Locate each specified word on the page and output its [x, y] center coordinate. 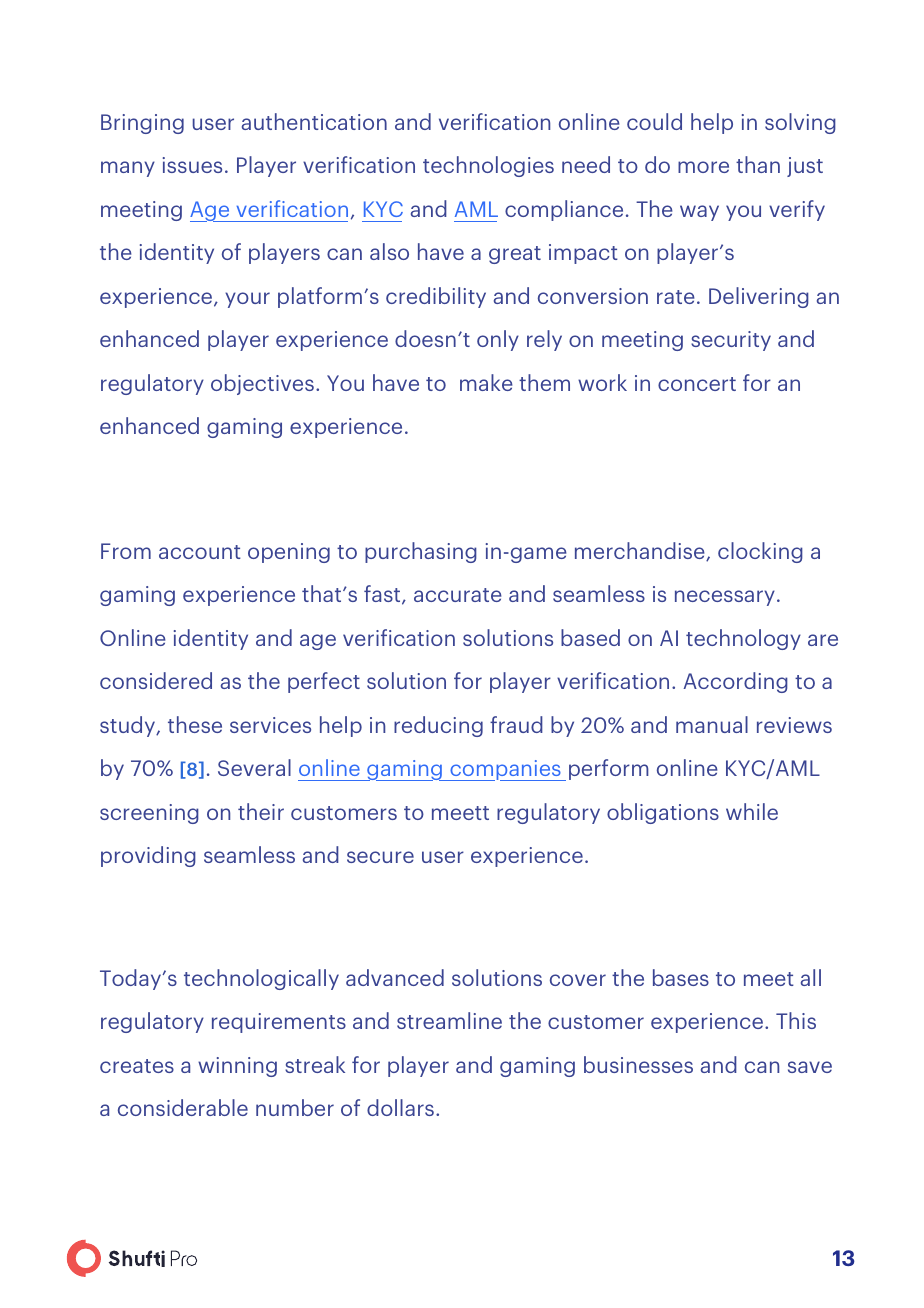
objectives [262, 384]
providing [148, 856]
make [486, 382]
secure [380, 857]
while [752, 811]
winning [237, 1067]
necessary [725, 598]
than [758, 164]
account [200, 552]
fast [383, 595]
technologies [488, 166]
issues [192, 165]
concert [697, 384]
